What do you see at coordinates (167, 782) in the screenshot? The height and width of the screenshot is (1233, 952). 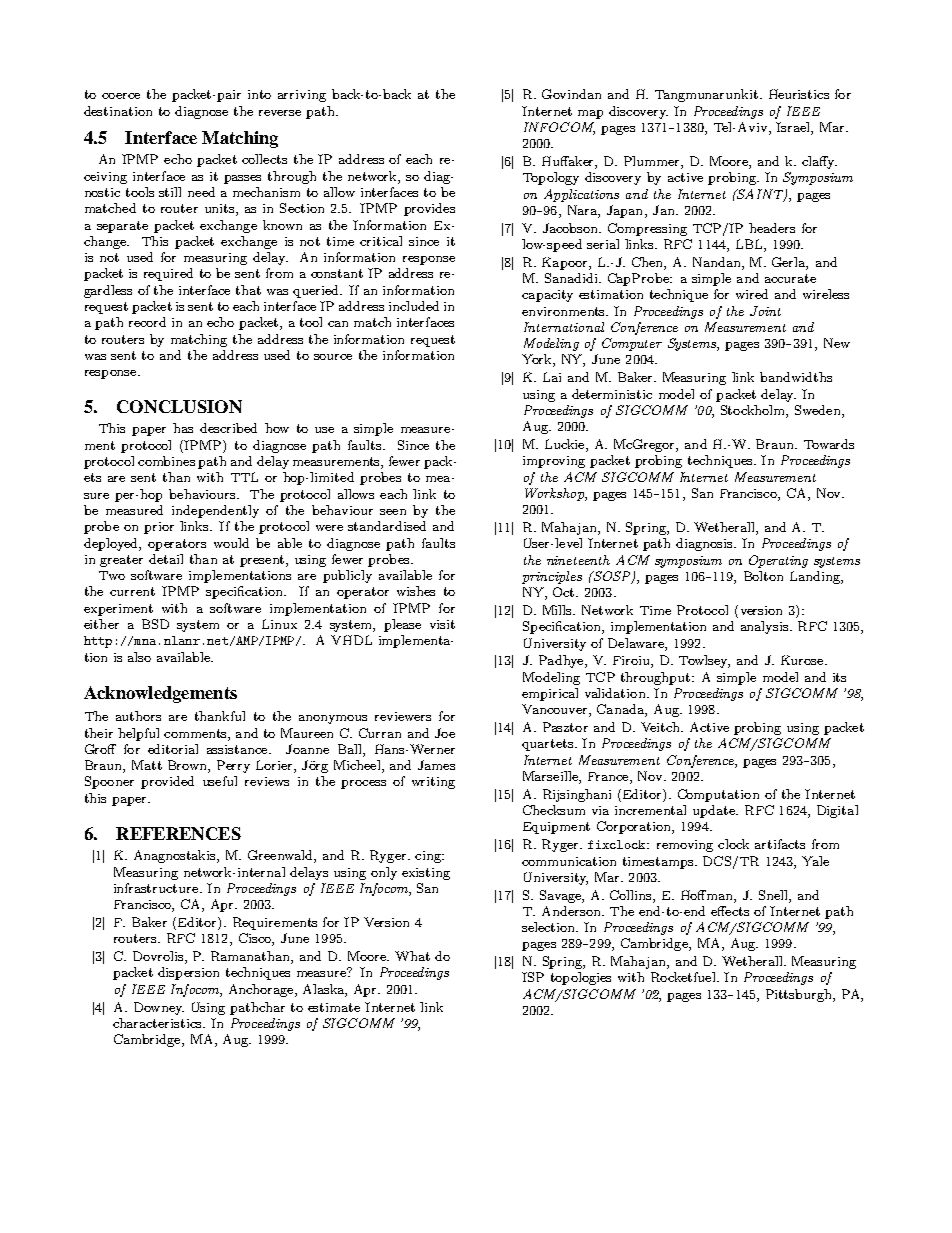 I see `provided` at bounding box center [167, 782].
